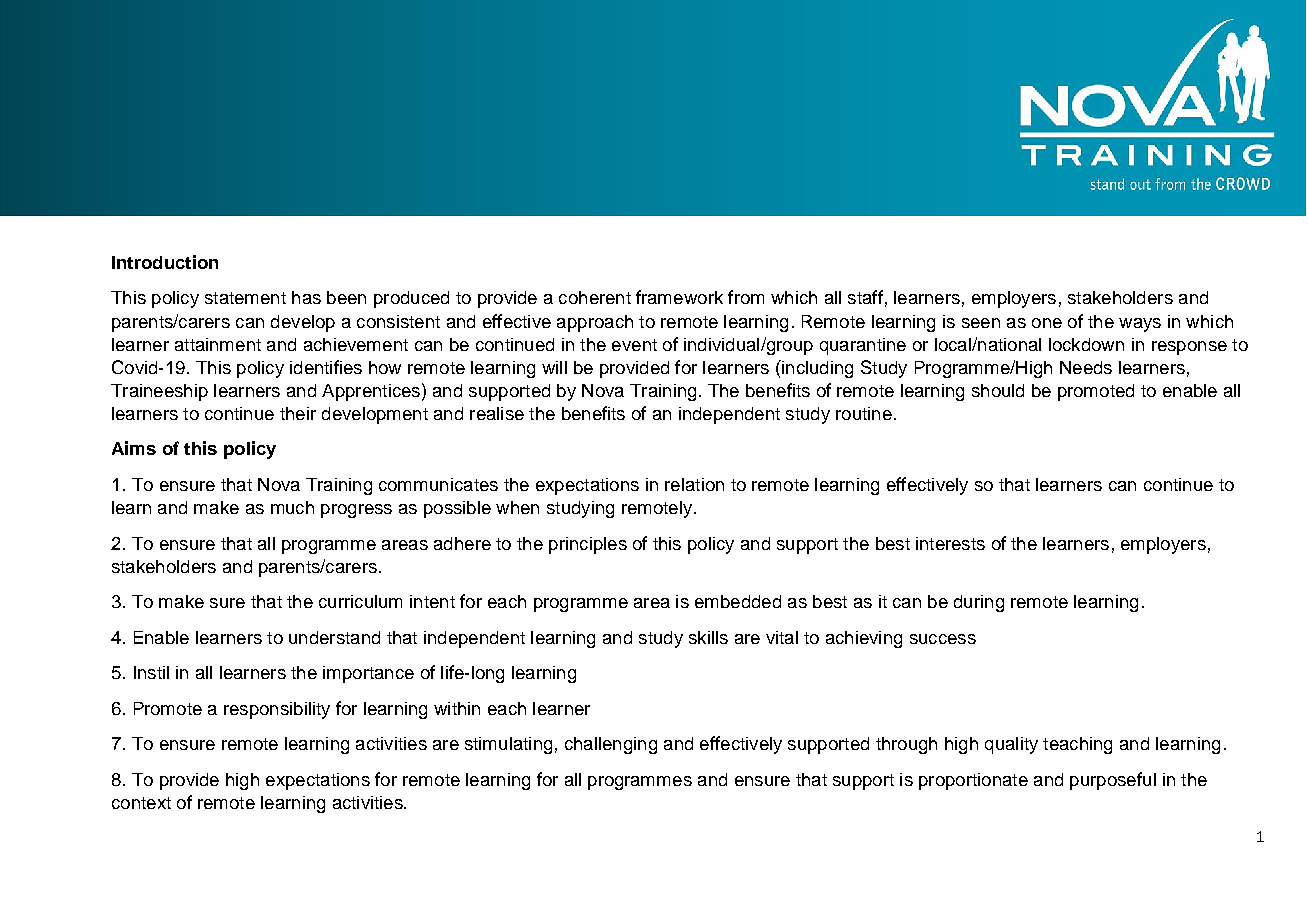  Describe the element at coordinates (588, 545) in the screenshot. I see `principles` at that location.
